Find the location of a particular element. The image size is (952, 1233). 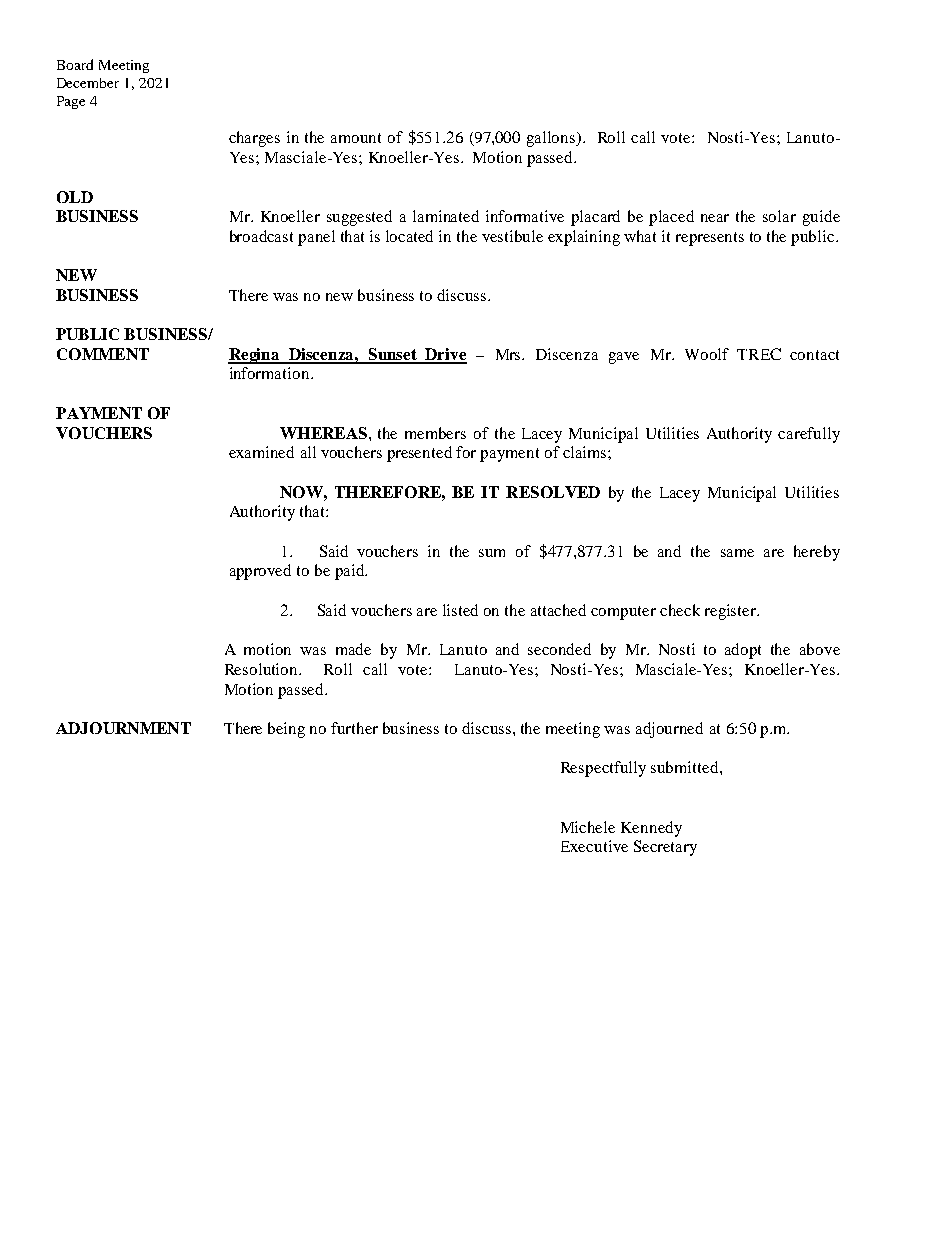

December is located at coordinates (88, 83).
